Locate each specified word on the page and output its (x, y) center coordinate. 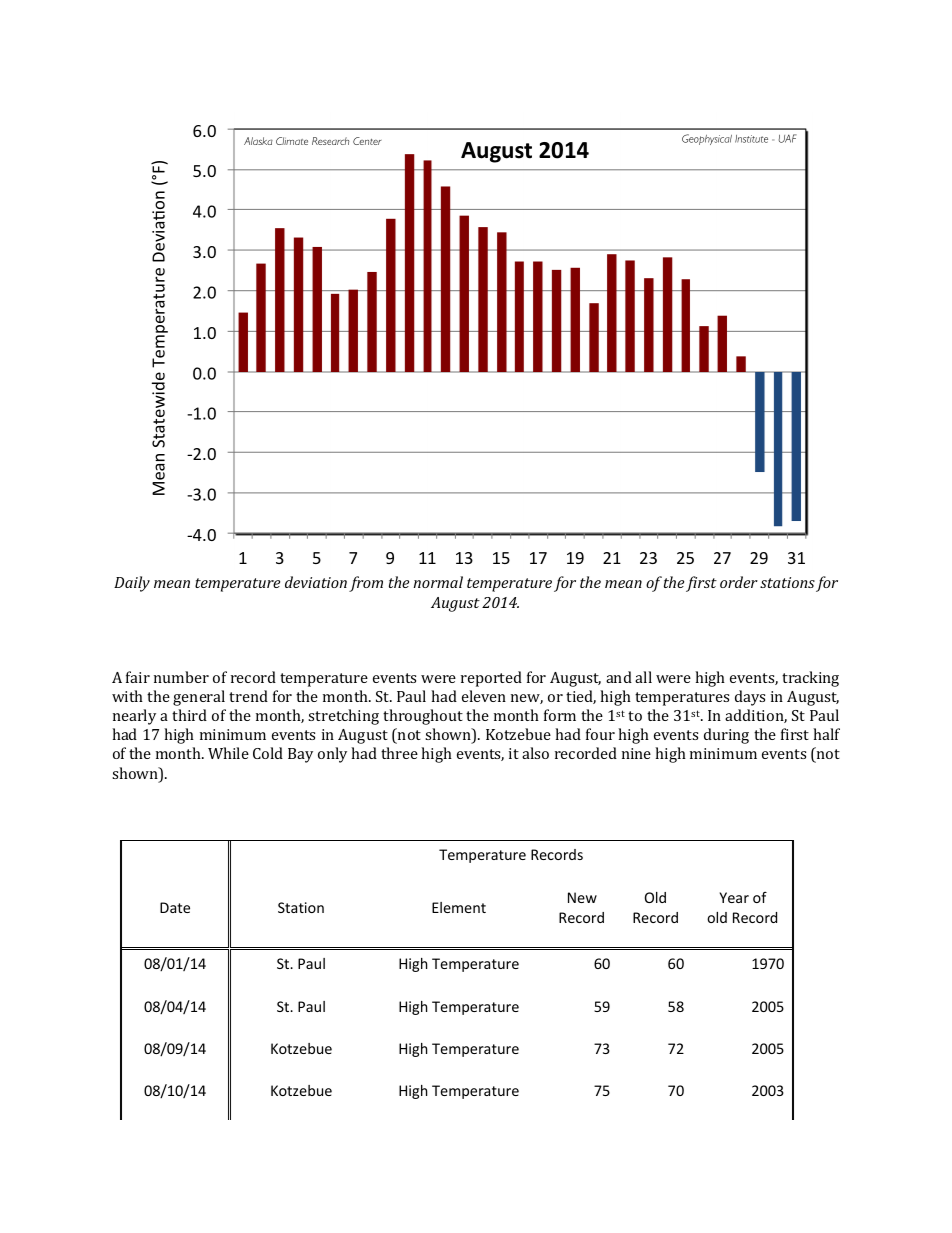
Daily (132, 584)
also (535, 753)
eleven (484, 696)
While (228, 753)
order (739, 582)
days (750, 698)
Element (459, 907)
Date (175, 907)
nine (636, 753)
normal (438, 582)
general (199, 698)
